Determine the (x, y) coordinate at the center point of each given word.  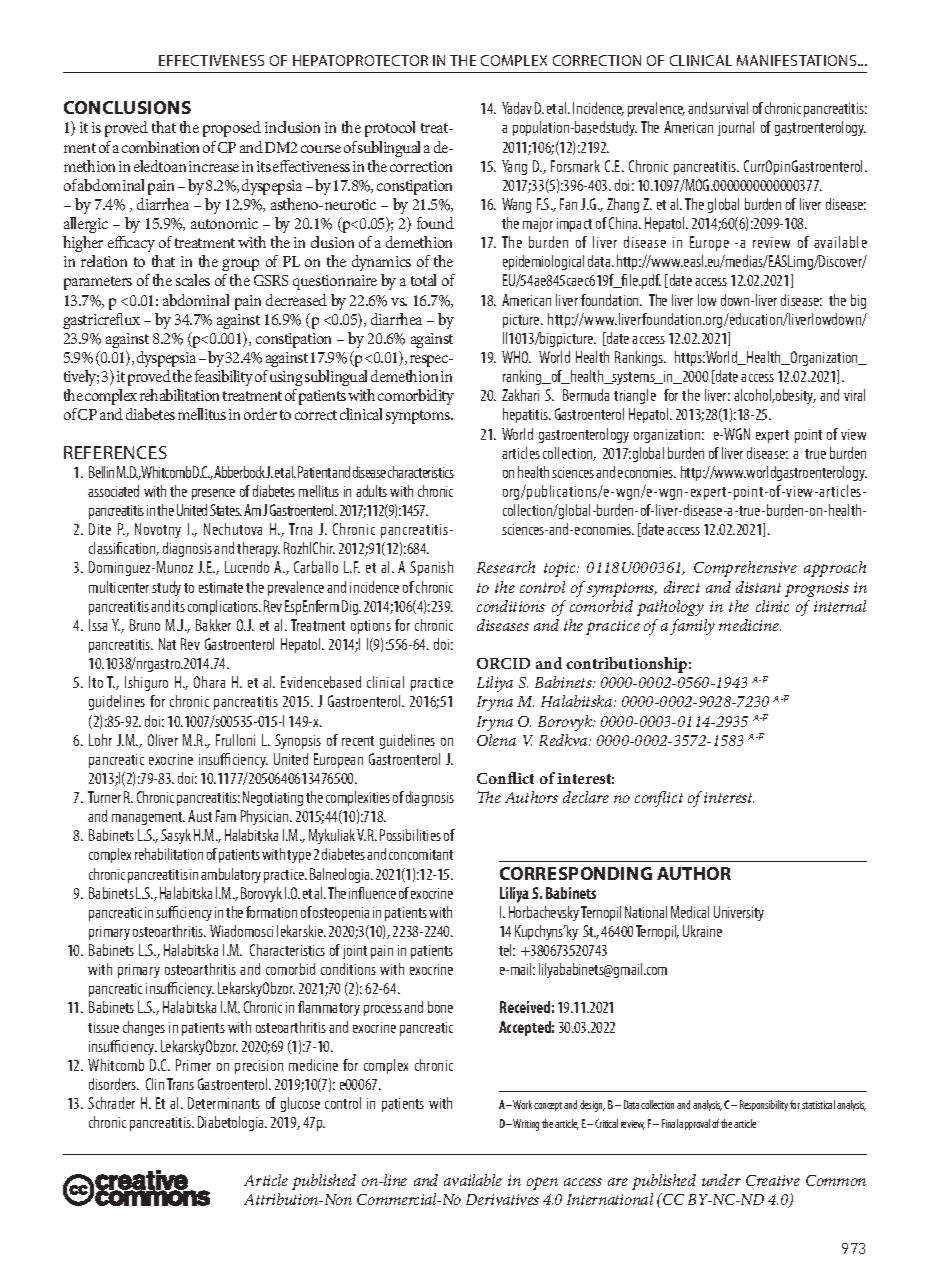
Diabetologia (232, 1123)
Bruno (145, 625)
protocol (390, 129)
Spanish (431, 568)
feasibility (224, 378)
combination (160, 147)
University (739, 913)
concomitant (421, 854)
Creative (773, 1180)
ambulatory (231, 875)
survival (728, 108)
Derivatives (502, 1199)
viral (854, 395)
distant (758, 587)
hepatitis (526, 415)
